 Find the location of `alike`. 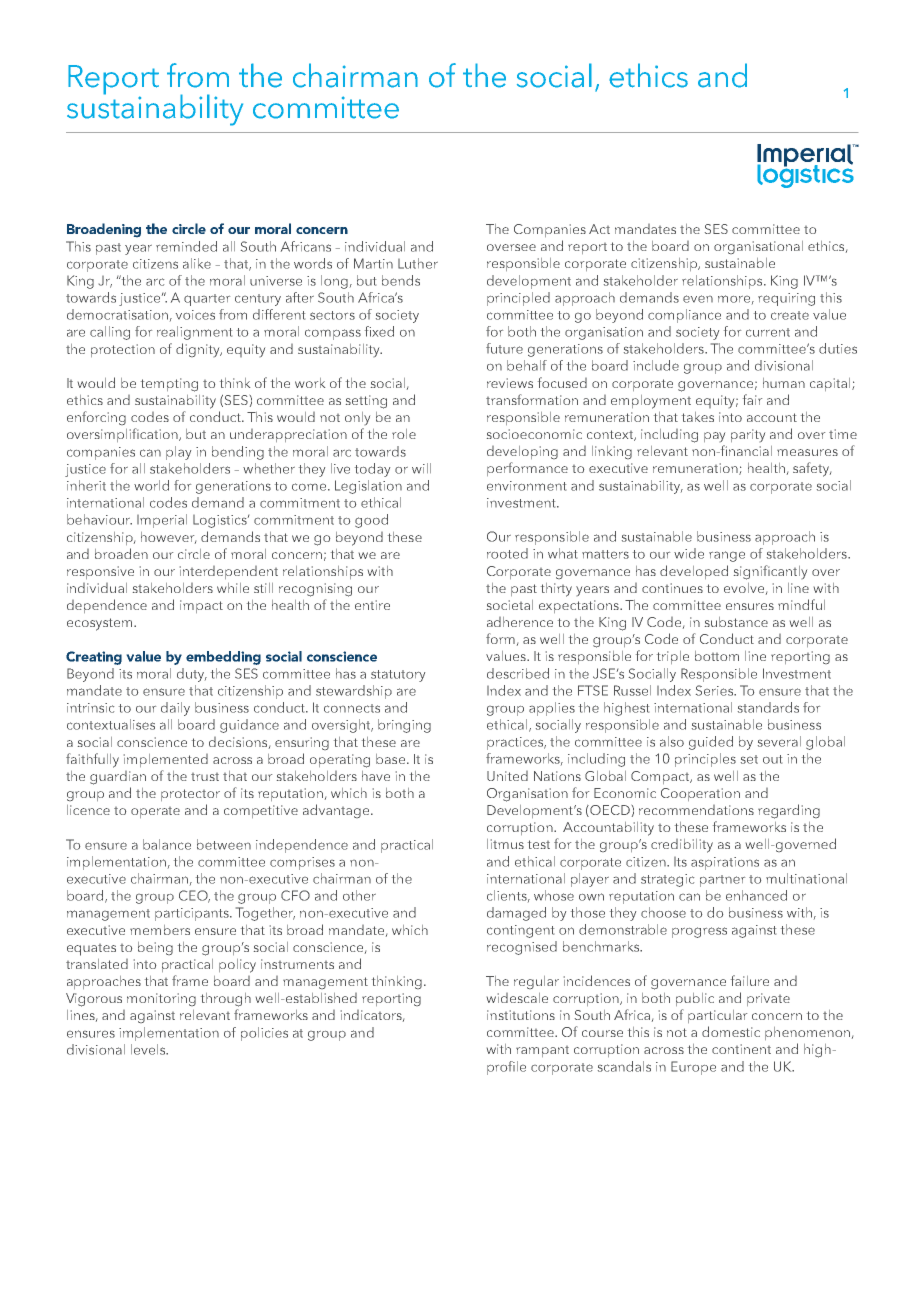

alike is located at coordinates (197, 263).
